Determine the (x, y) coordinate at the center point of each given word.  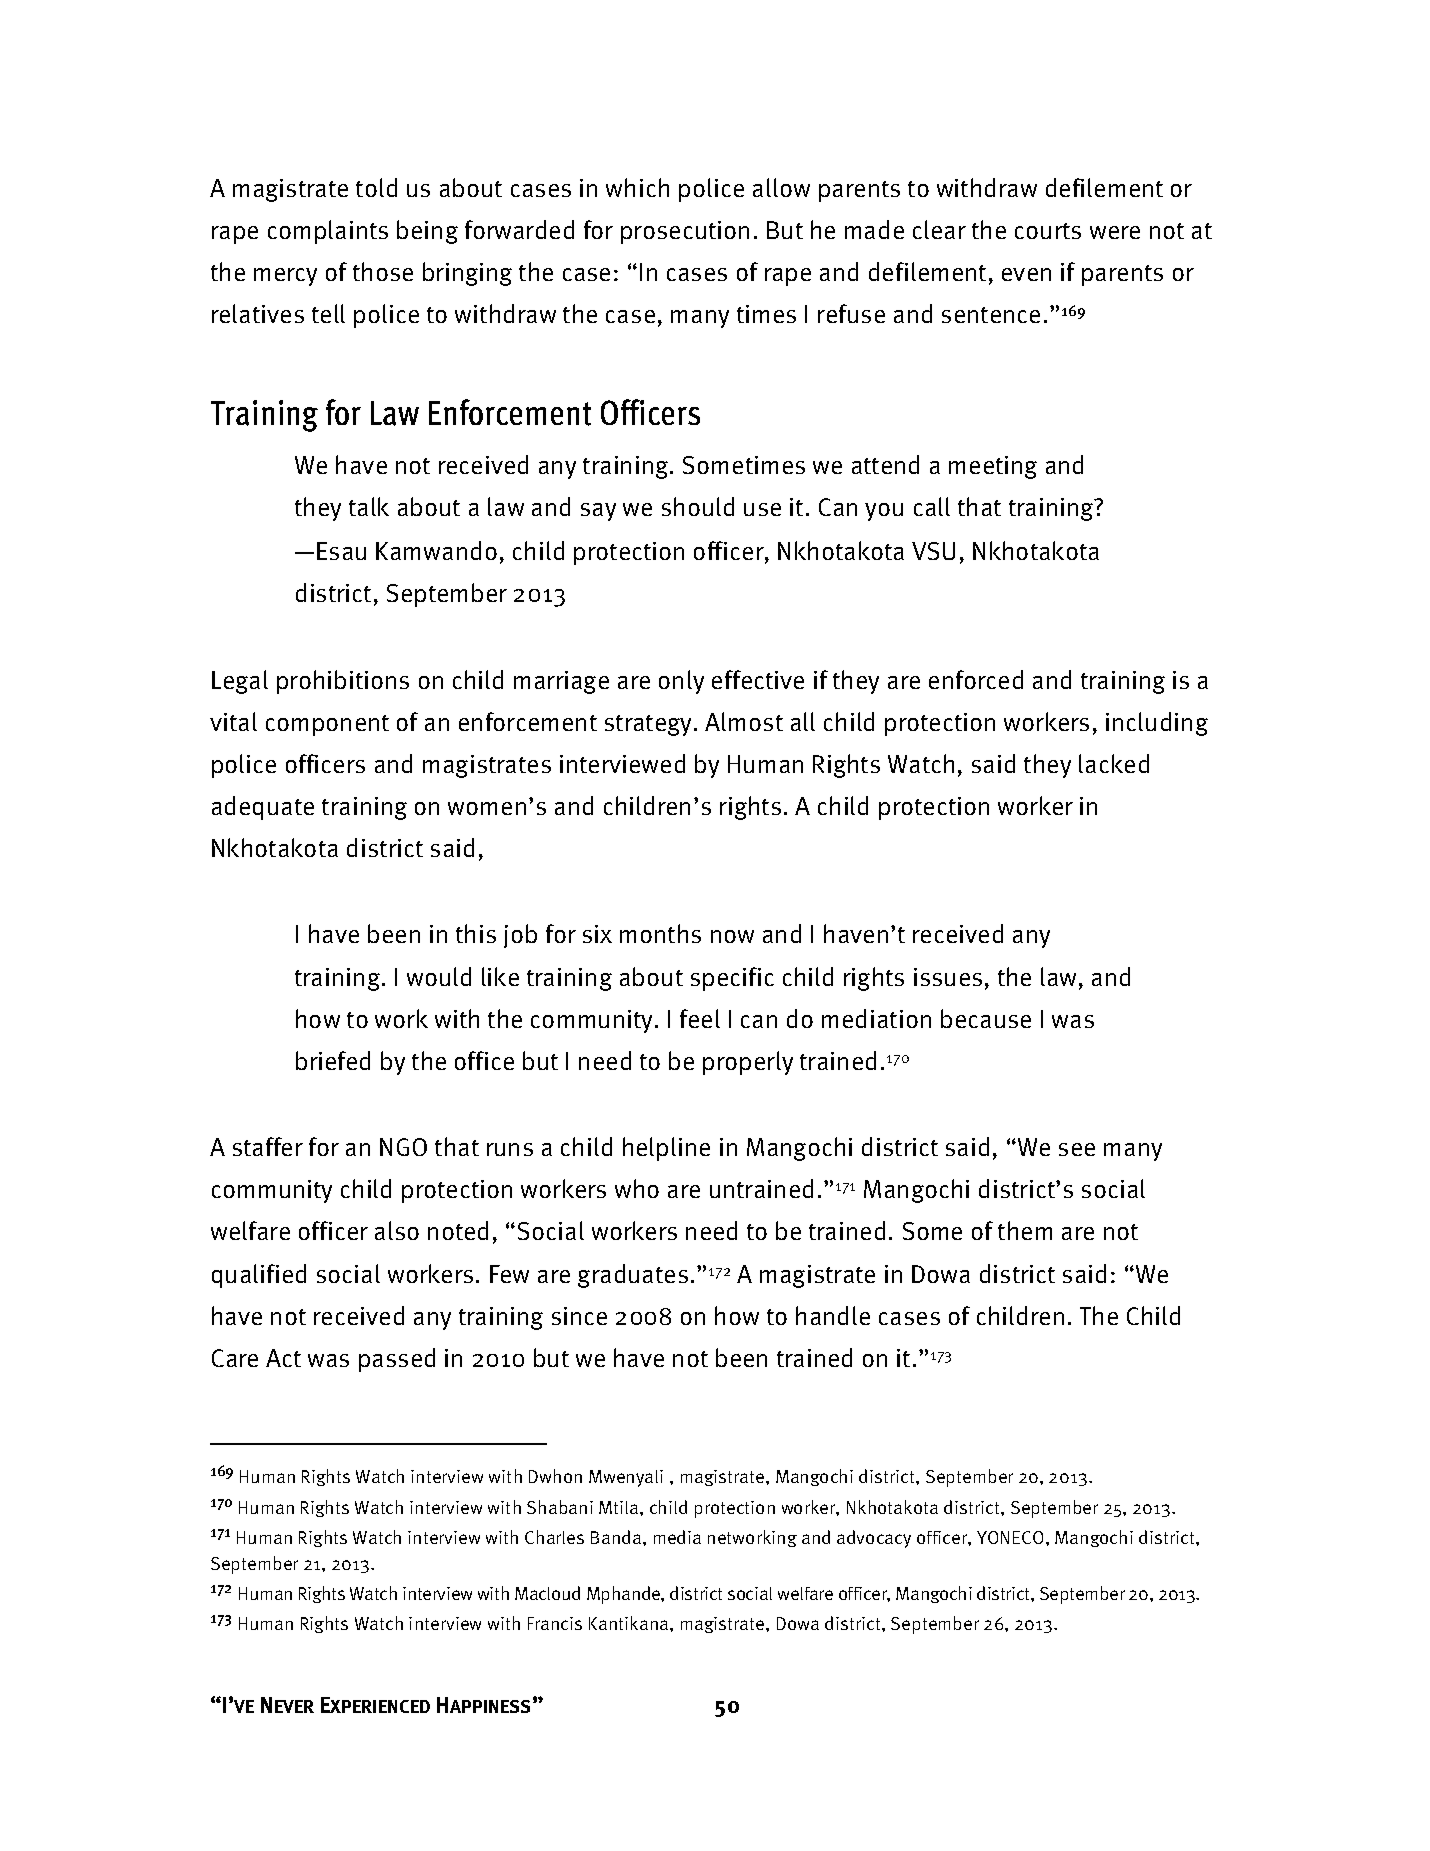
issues (948, 977)
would (439, 976)
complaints (328, 232)
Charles (554, 1537)
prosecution (685, 232)
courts (1048, 231)
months (660, 933)
